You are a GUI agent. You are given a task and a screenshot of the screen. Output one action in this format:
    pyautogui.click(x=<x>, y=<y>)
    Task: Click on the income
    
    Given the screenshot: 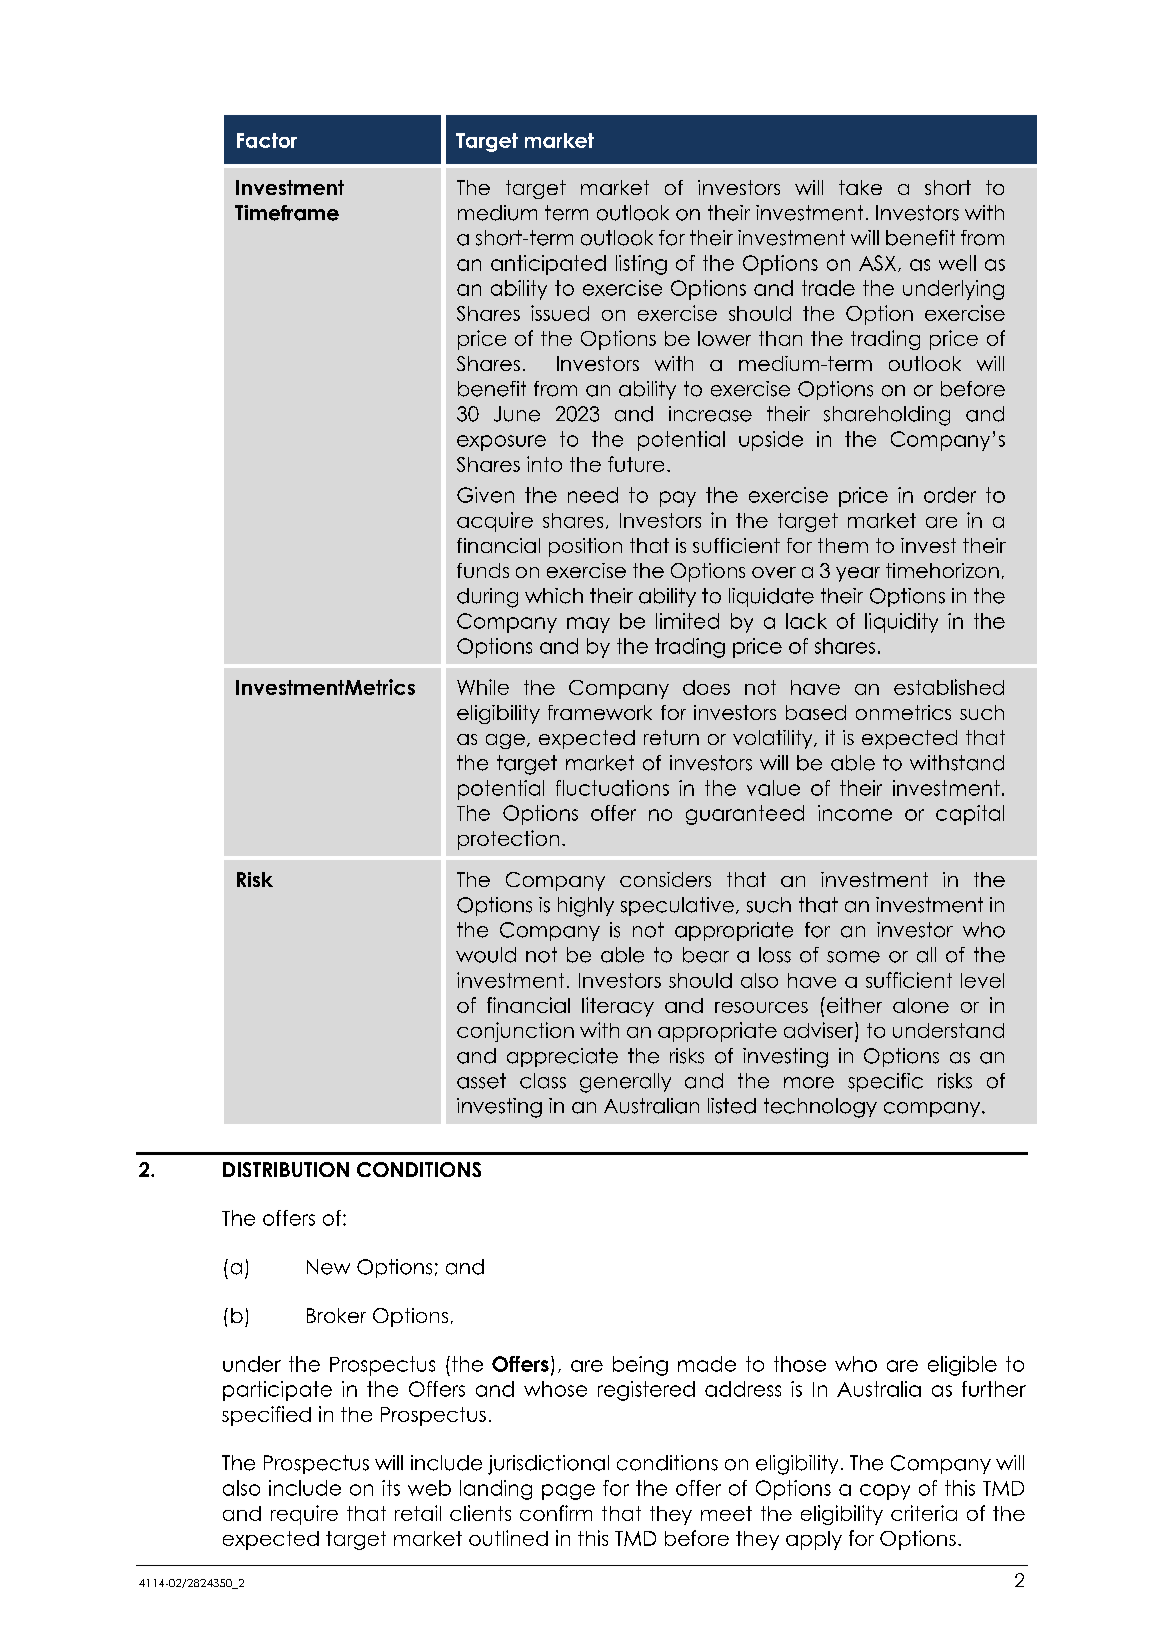 What is the action you would take?
    pyautogui.click(x=855, y=813)
